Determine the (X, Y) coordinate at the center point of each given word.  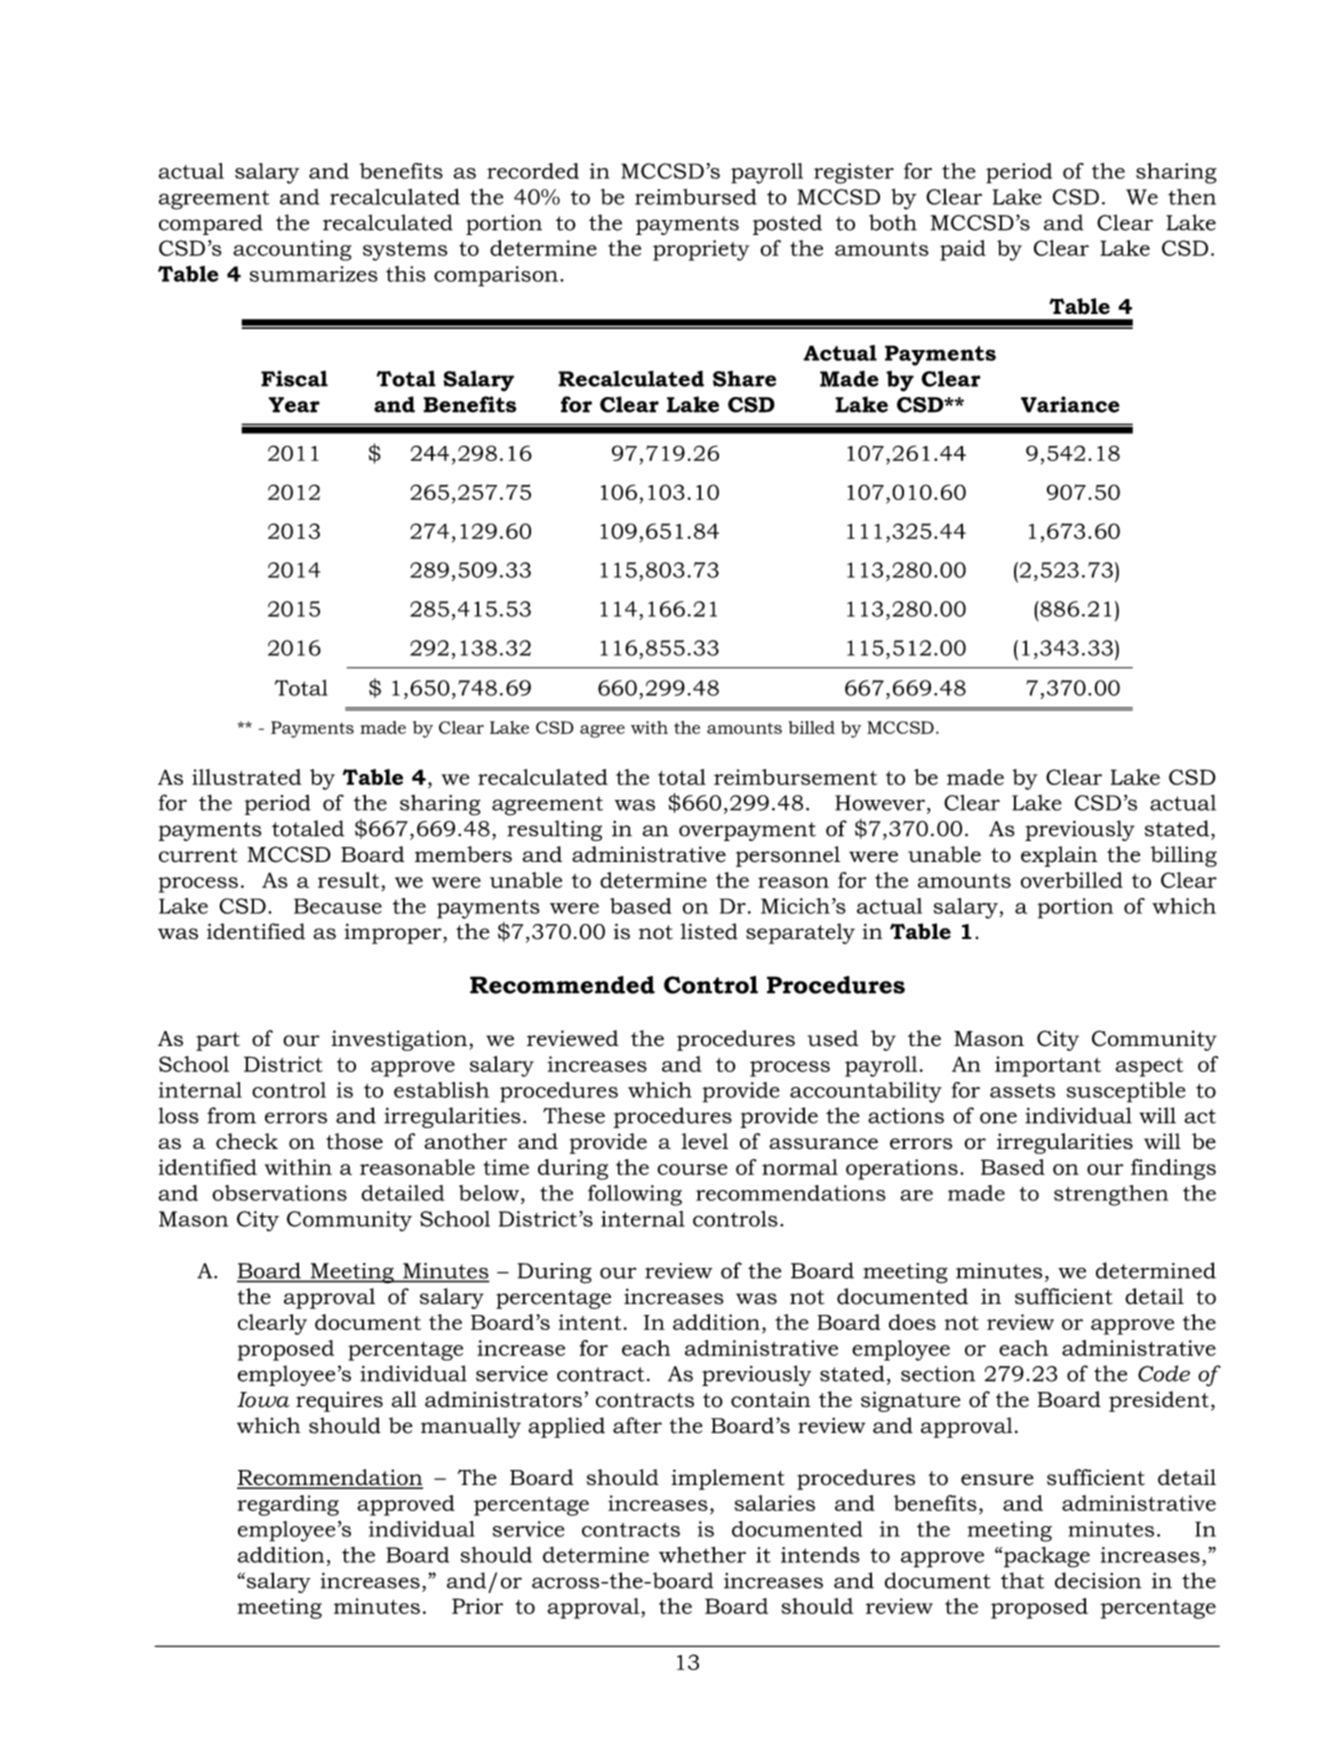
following (635, 1195)
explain (1059, 856)
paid (963, 250)
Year (294, 405)
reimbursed (696, 197)
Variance (1070, 404)
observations (279, 1193)
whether (702, 1554)
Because (338, 906)
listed (709, 931)
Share (744, 378)
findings (1173, 1169)
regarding (288, 1505)
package (1047, 1557)
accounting (292, 250)
